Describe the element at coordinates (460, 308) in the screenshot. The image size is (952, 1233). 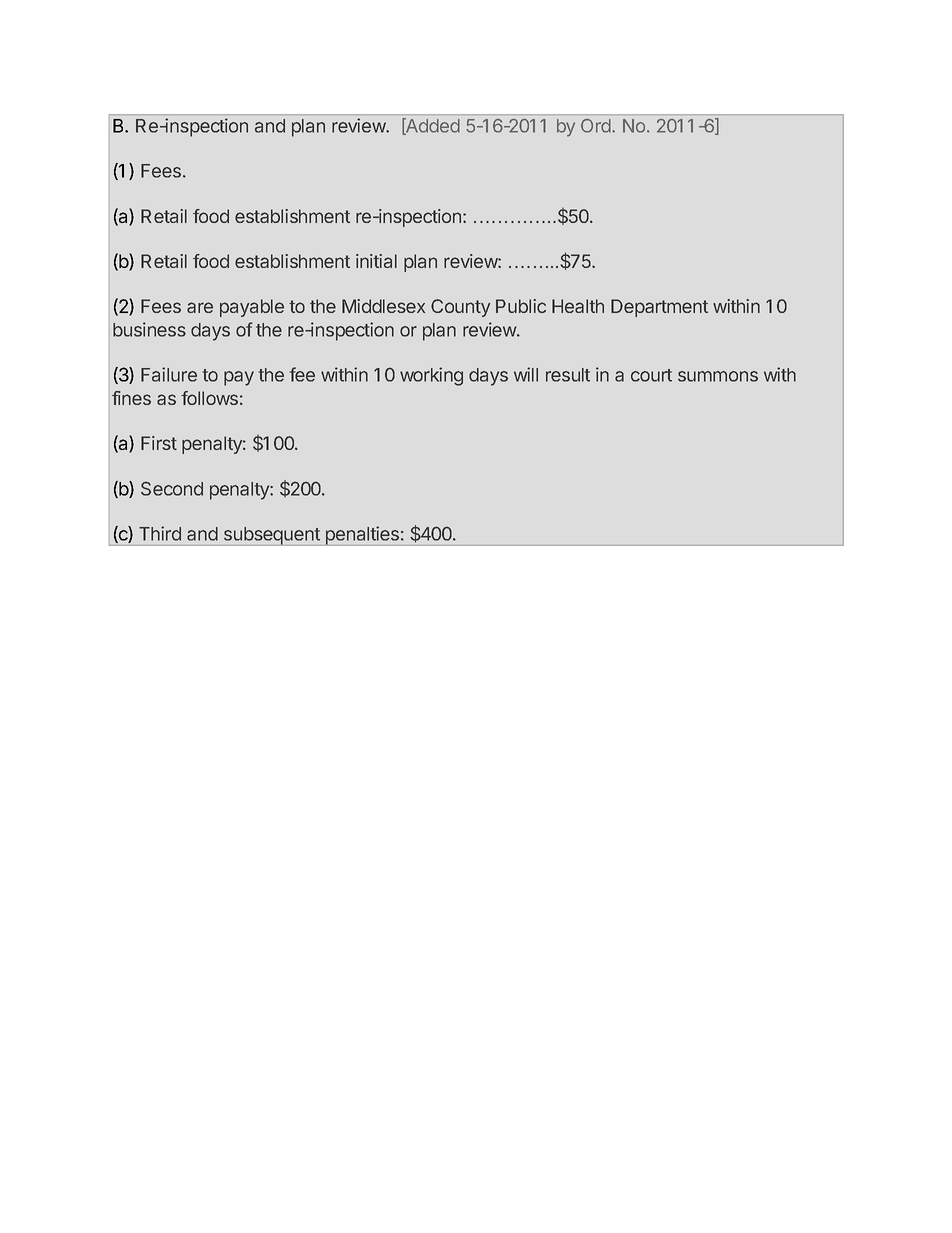
I see `County` at that location.
